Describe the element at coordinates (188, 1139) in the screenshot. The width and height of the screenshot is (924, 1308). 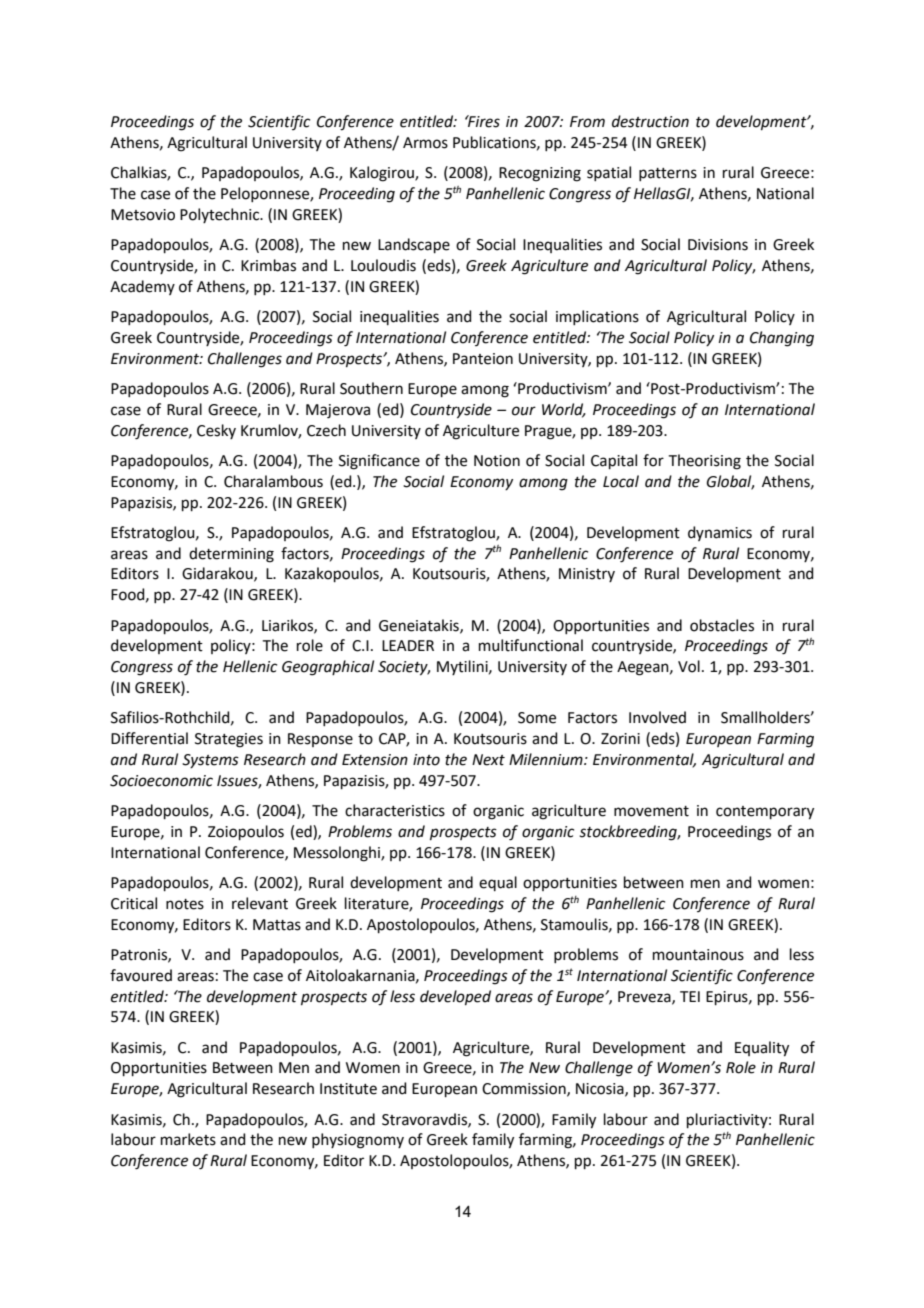
I see `markets` at that location.
